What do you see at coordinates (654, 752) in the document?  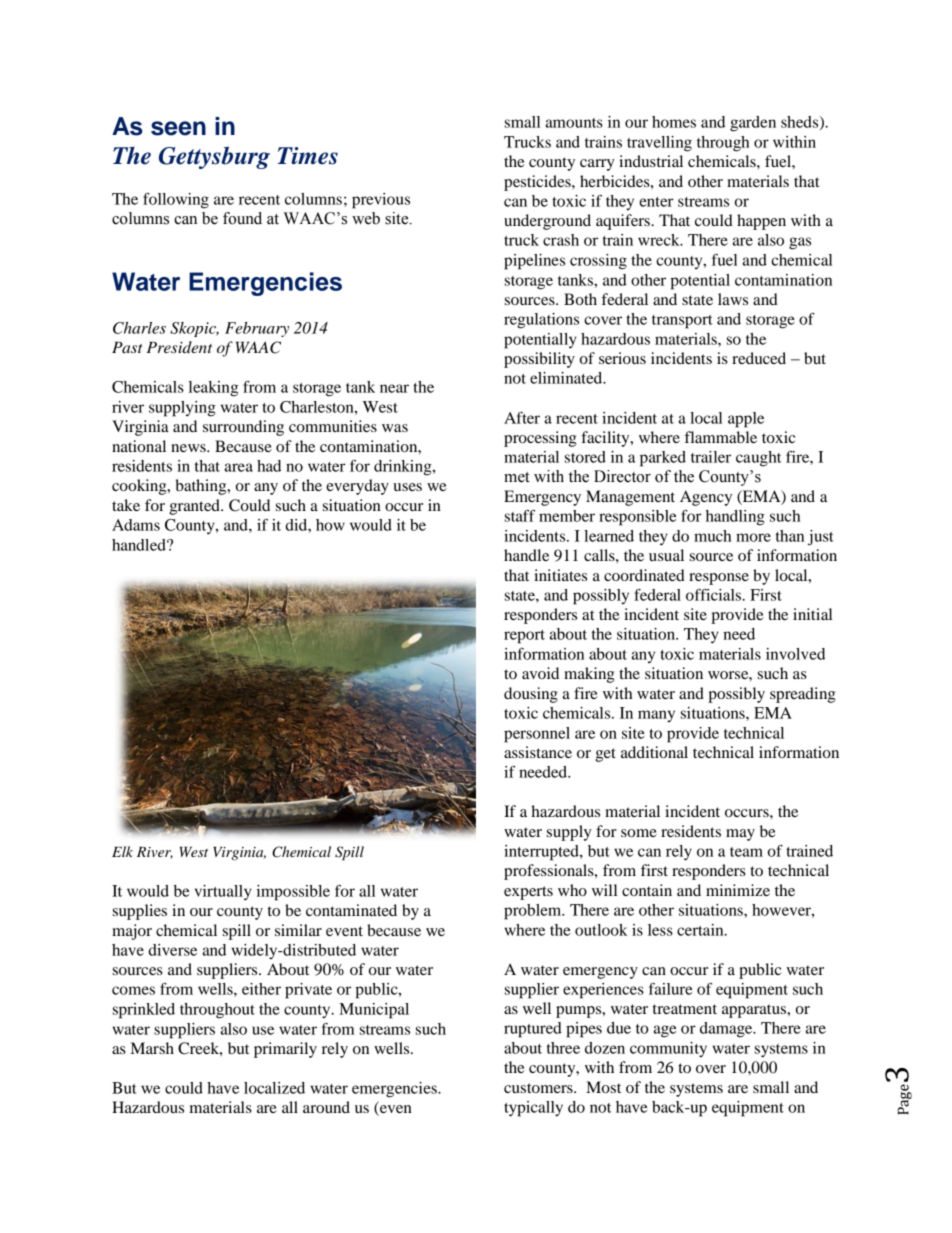 I see `additional` at bounding box center [654, 752].
